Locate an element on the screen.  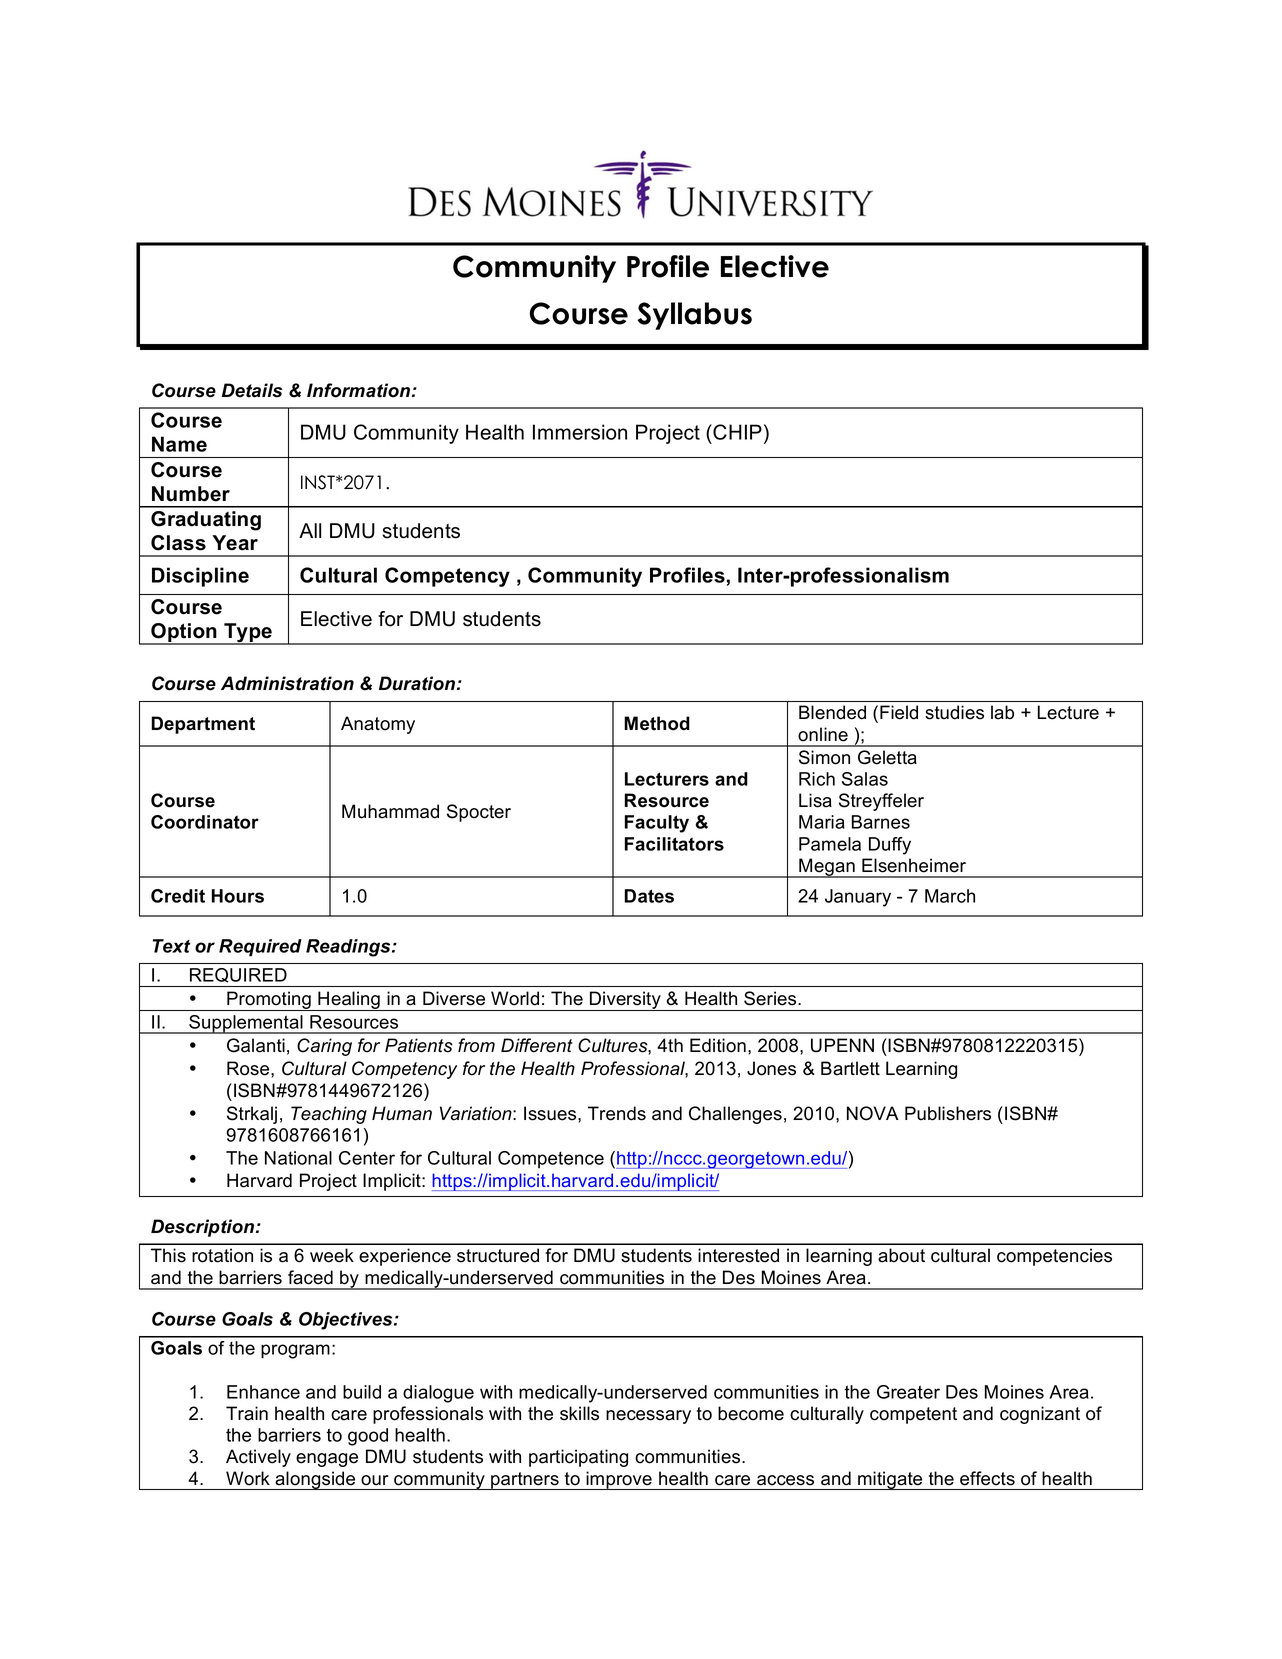
Rose is located at coordinates (249, 1068).
